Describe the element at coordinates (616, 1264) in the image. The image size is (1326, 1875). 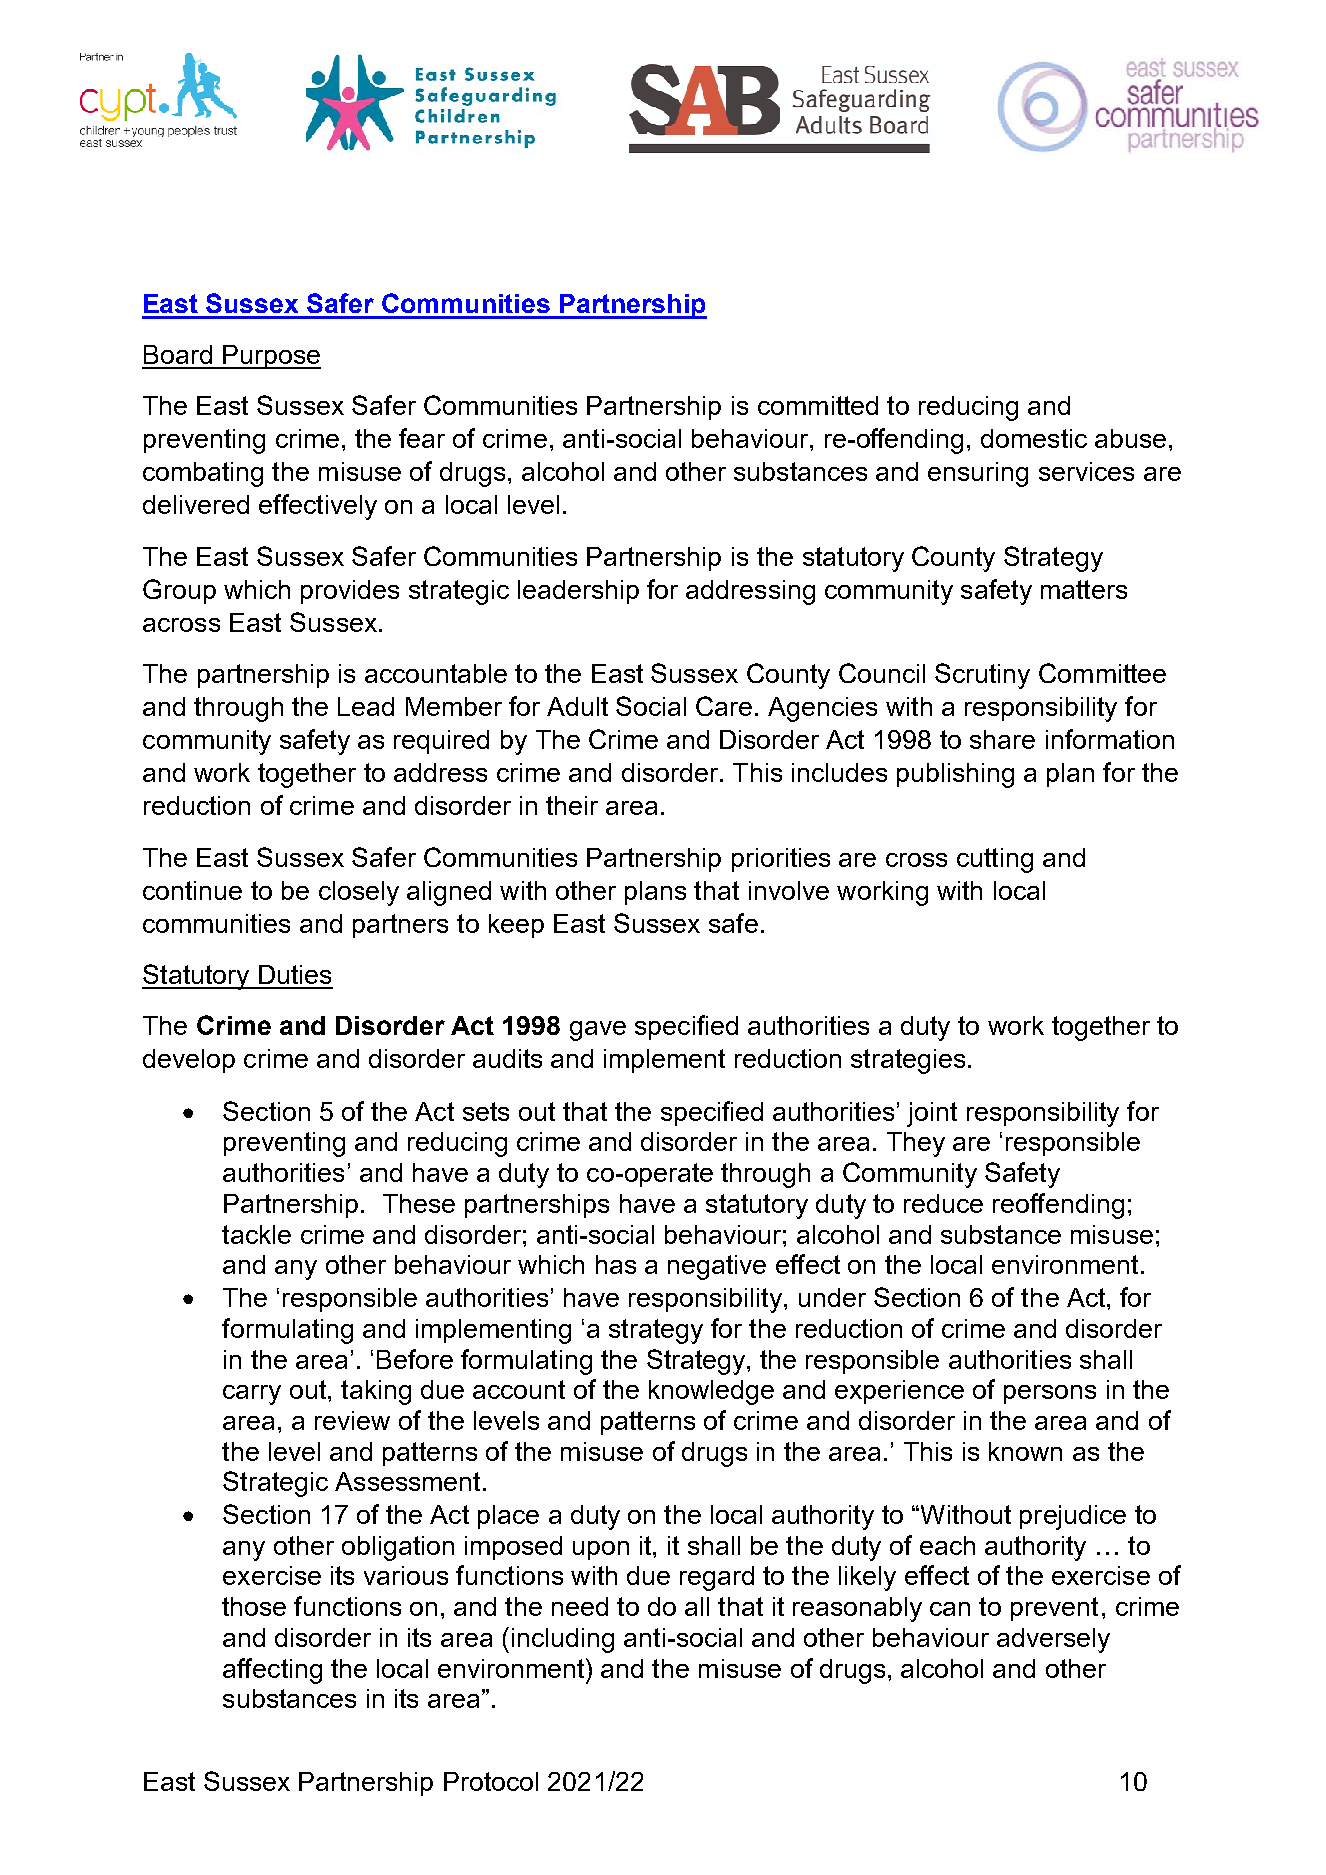
I see `has` at that location.
